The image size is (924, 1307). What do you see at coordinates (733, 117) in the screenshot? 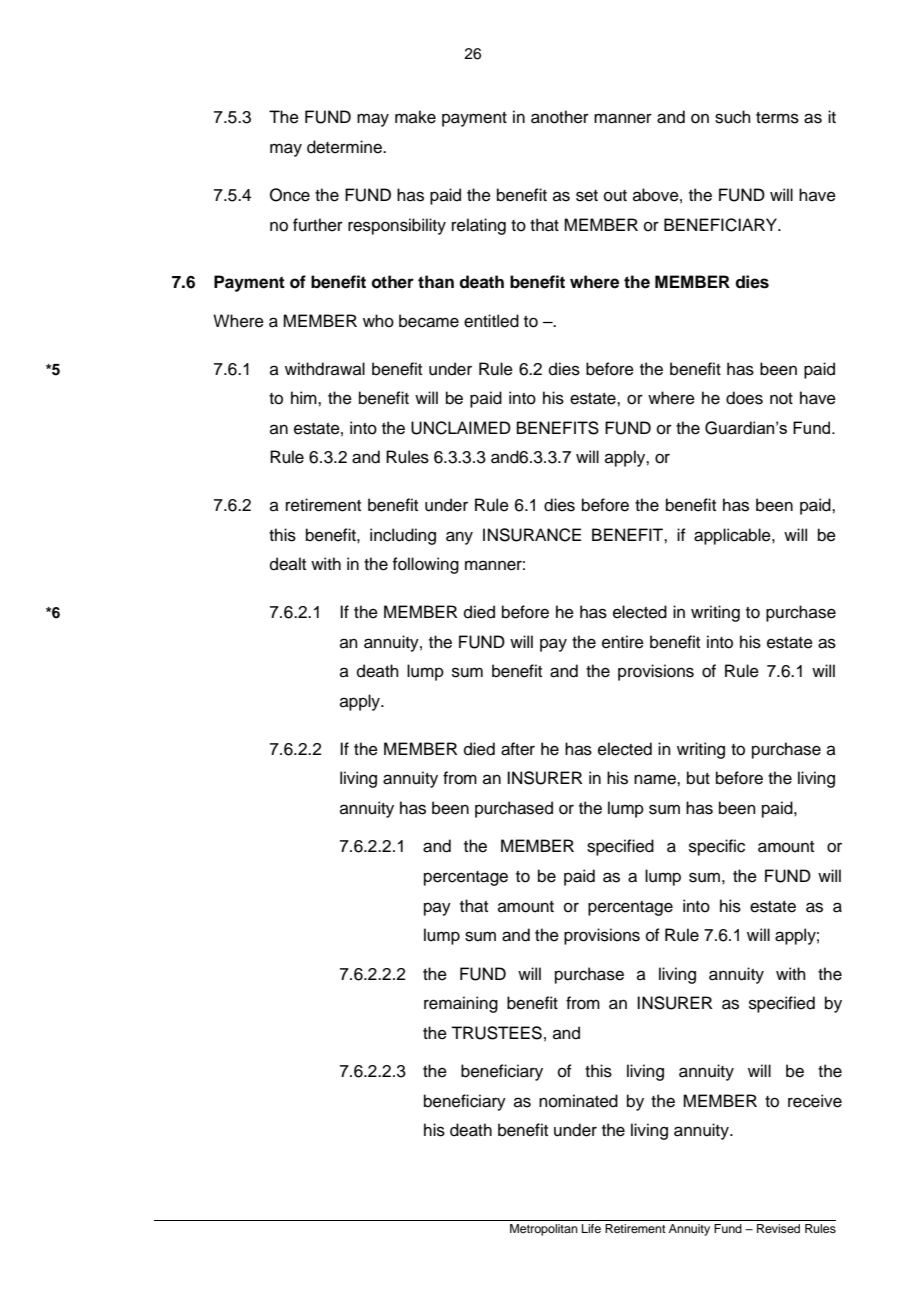
I see `such` at bounding box center [733, 117].
